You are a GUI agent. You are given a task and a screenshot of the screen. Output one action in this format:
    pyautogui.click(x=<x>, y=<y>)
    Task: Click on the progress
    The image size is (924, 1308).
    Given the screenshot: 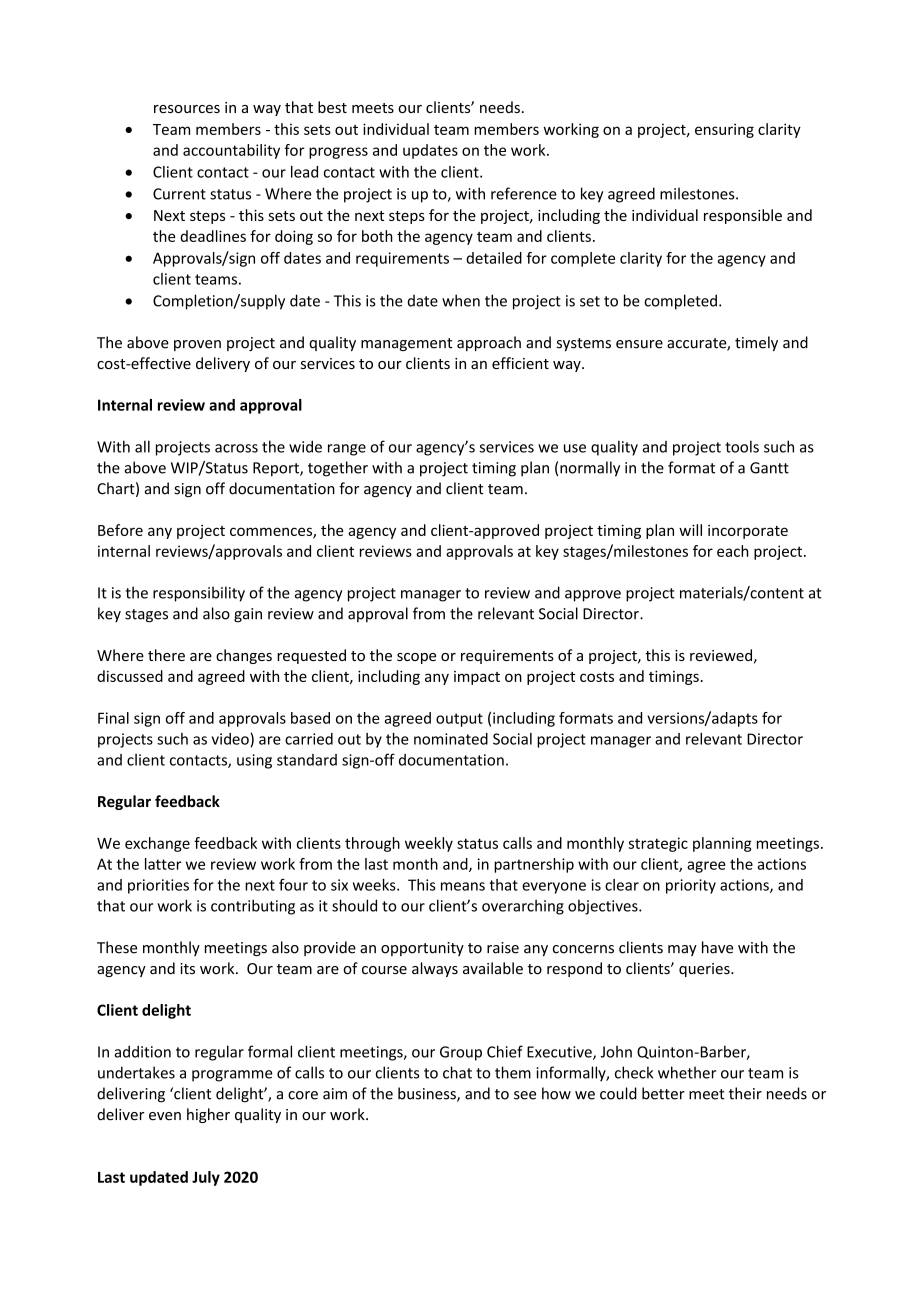 What is the action you would take?
    pyautogui.click(x=338, y=153)
